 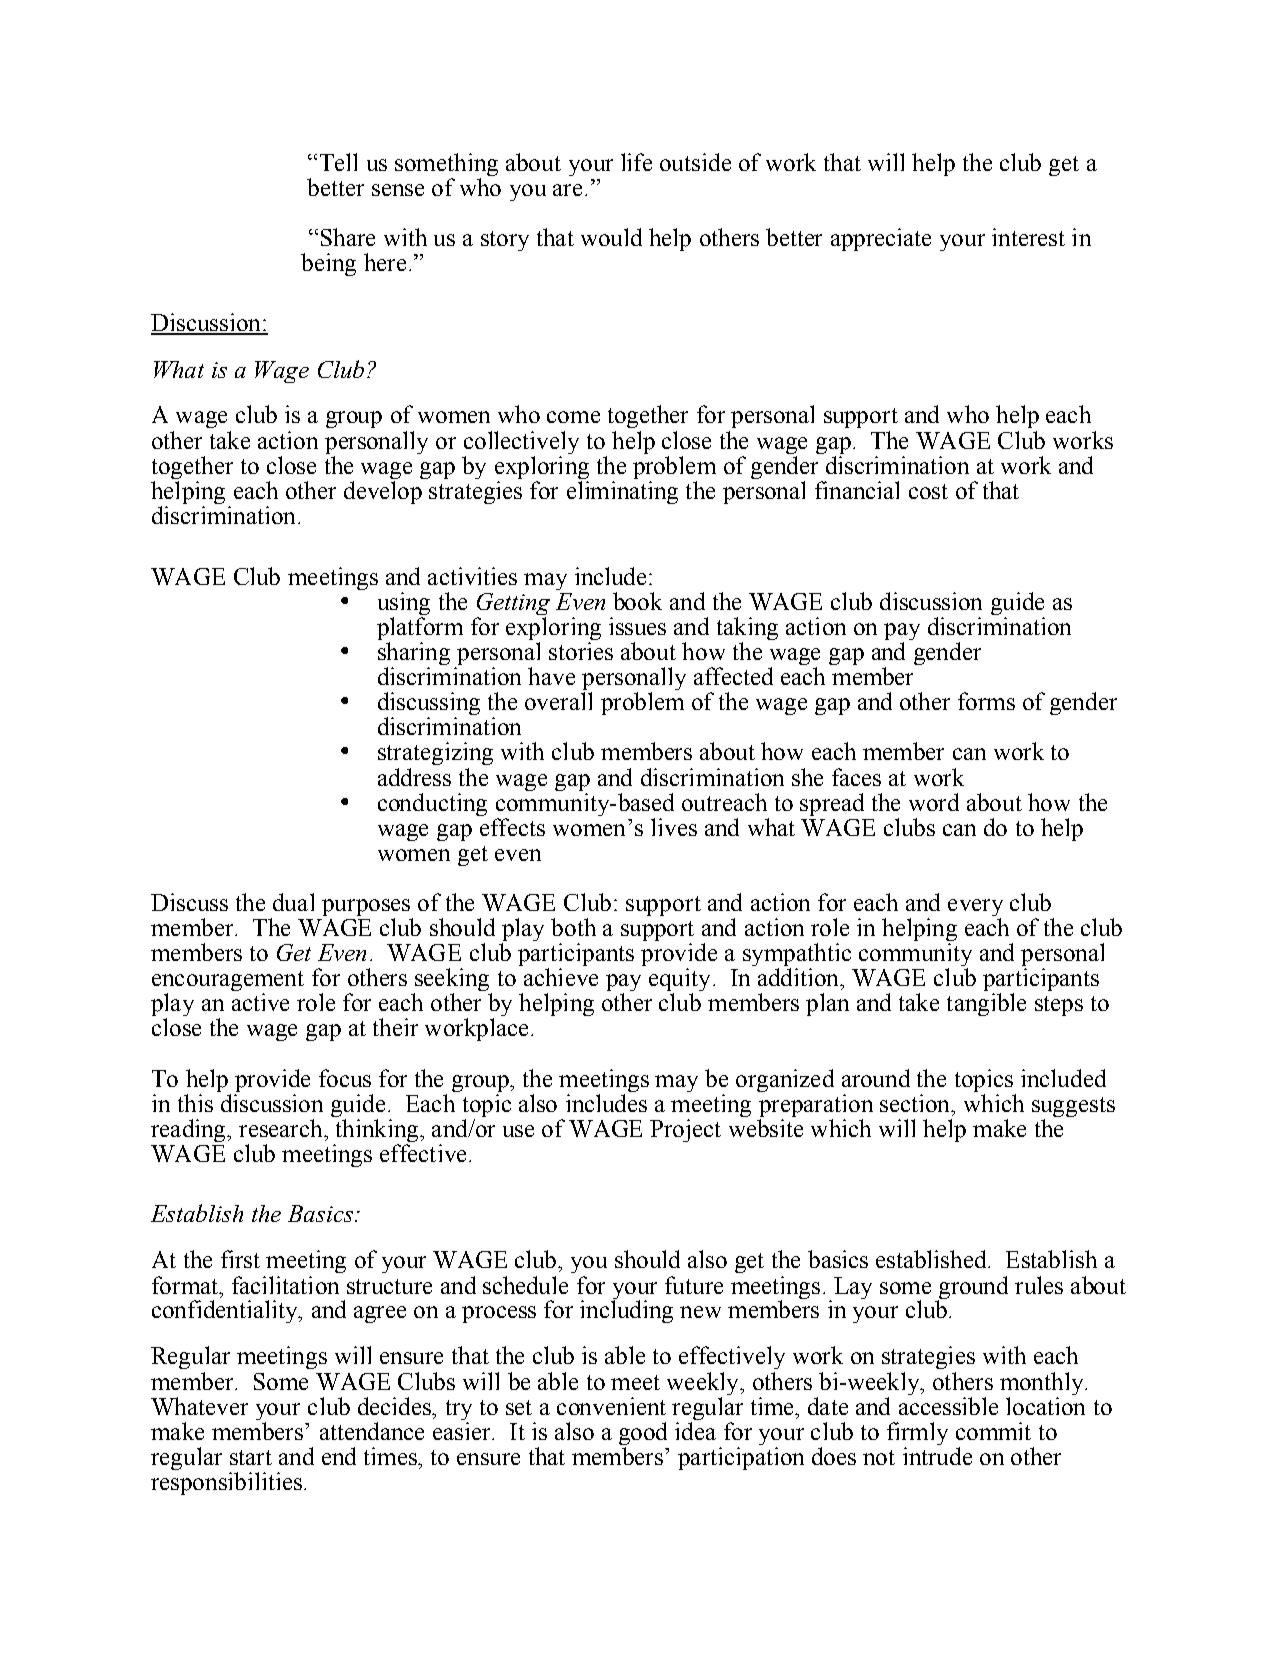 I want to click on Tell, so click(x=338, y=162).
